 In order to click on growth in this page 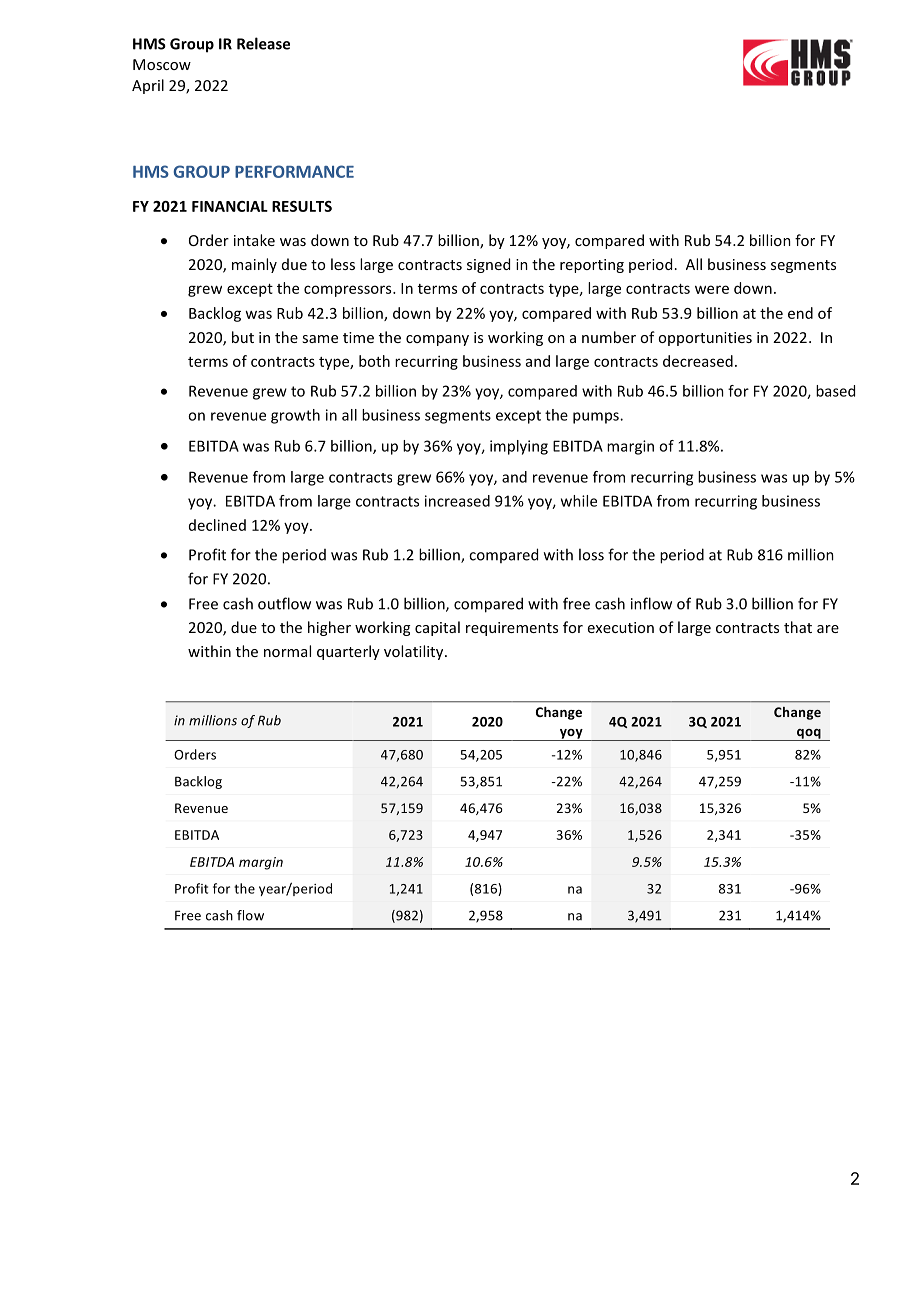, I will do `click(295, 416)`.
